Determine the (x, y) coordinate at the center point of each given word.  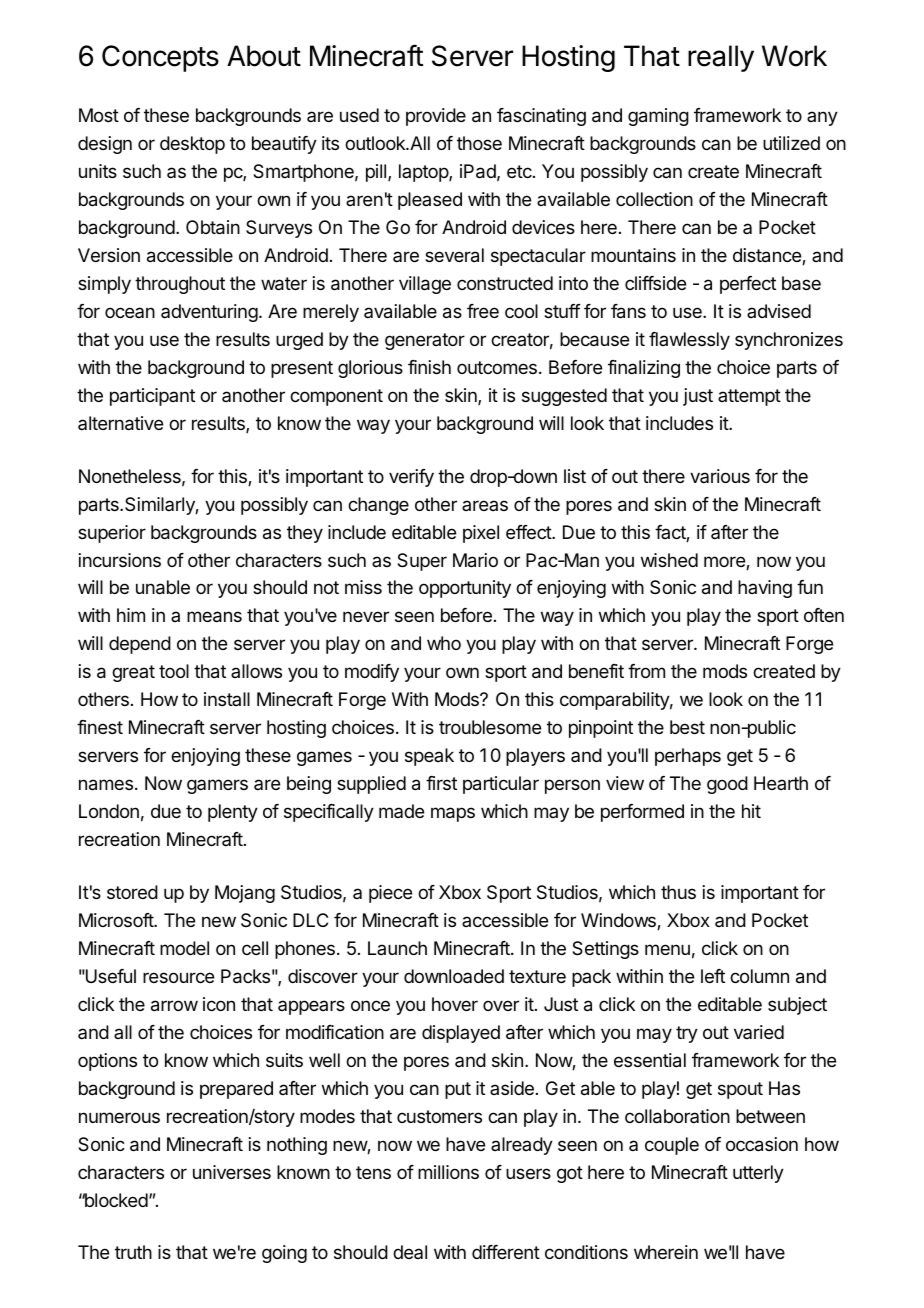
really (721, 58)
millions (448, 1172)
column (759, 976)
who (444, 643)
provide (436, 117)
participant (152, 397)
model (184, 948)
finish (429, 367)
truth (133, 1252)
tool (174, 671)
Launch (397, 948)
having (765, 589)
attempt (749, 397)
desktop (192, 145)
